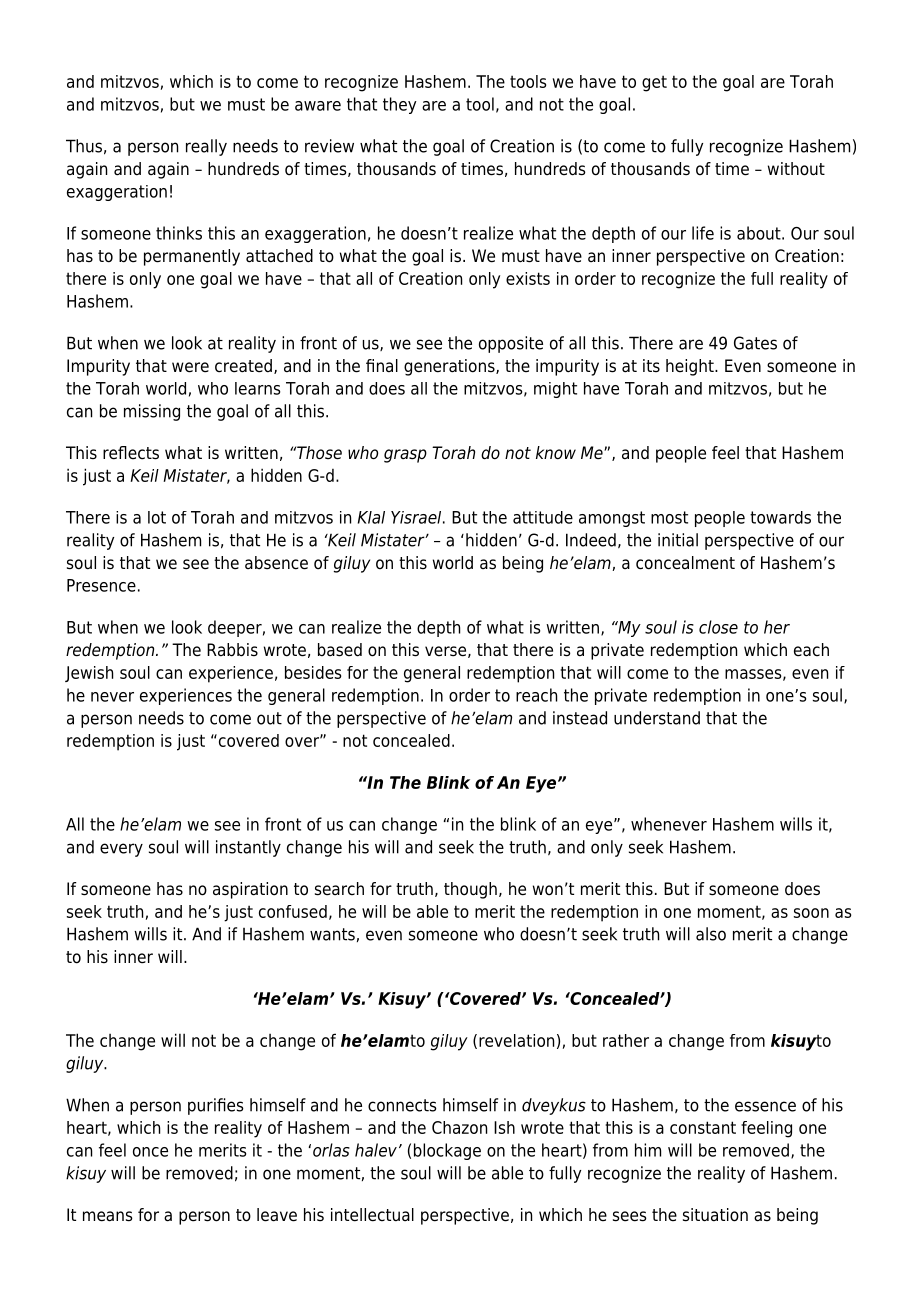 This document has height=1308, width=924. I want to click on were, so click(190, 367).
